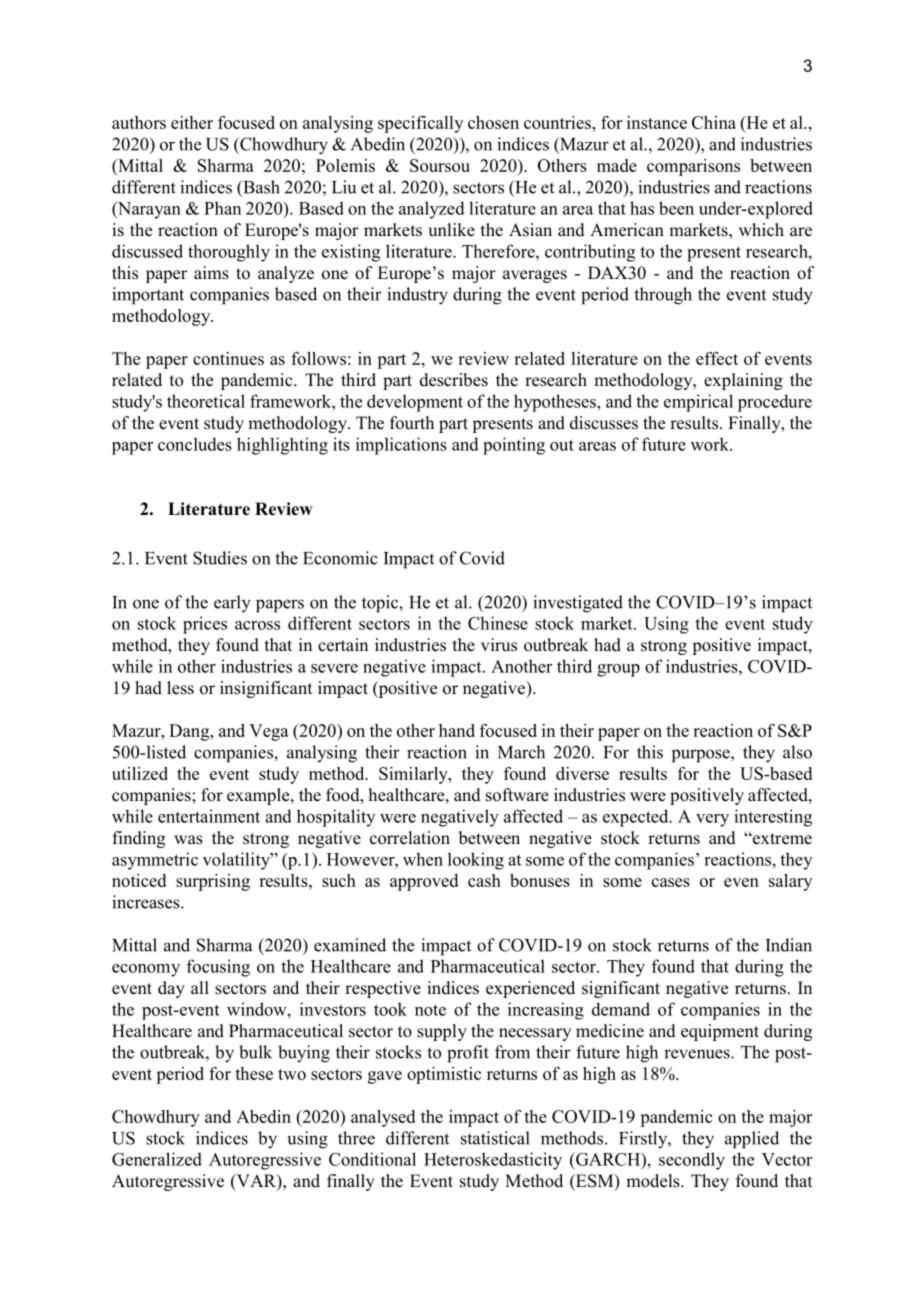  What do you see at coordinates (192, 122) in the screenshot?
I see `either` at bounding box center [192, 122].
